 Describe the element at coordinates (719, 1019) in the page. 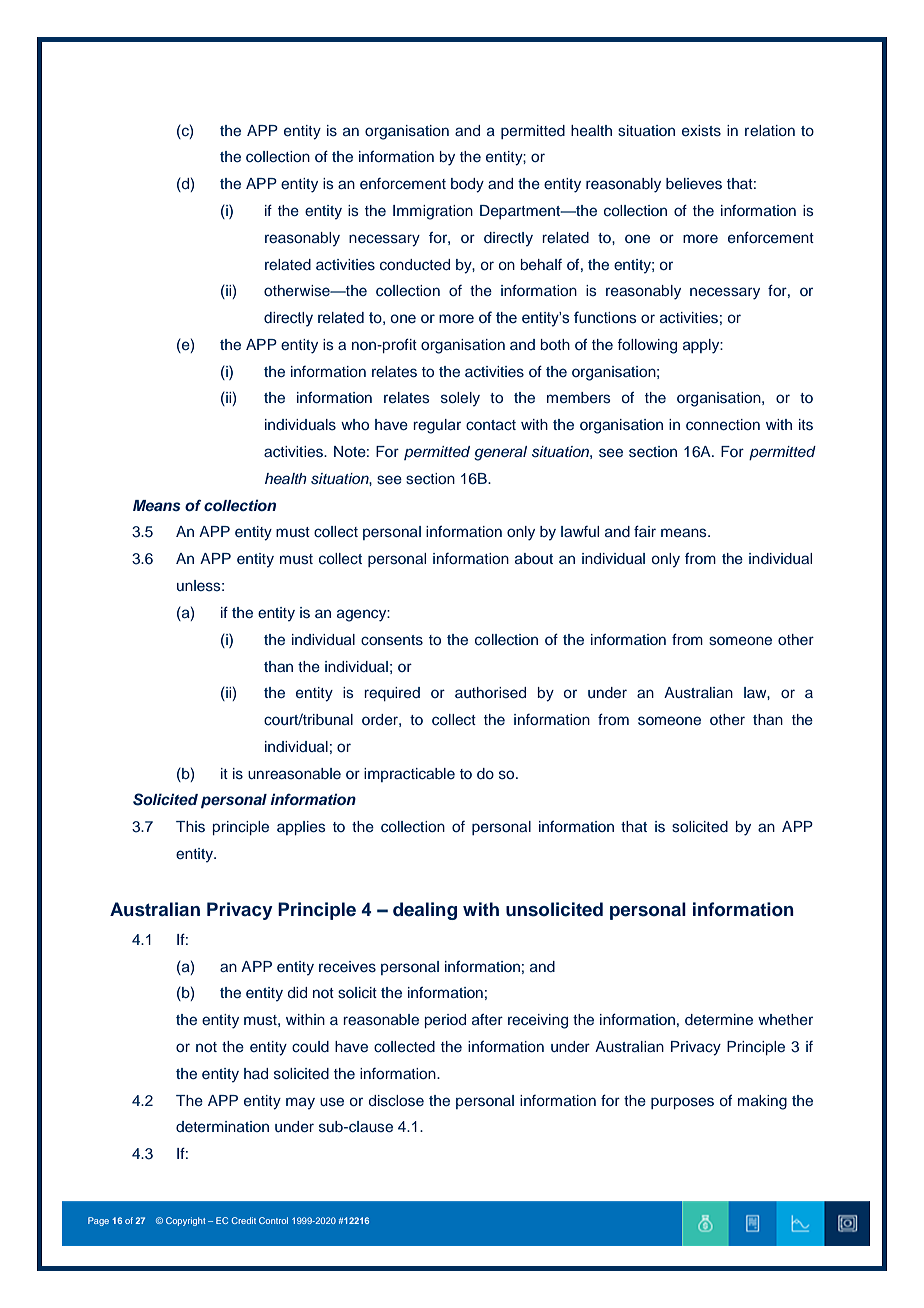

I see `determine` at that location.
